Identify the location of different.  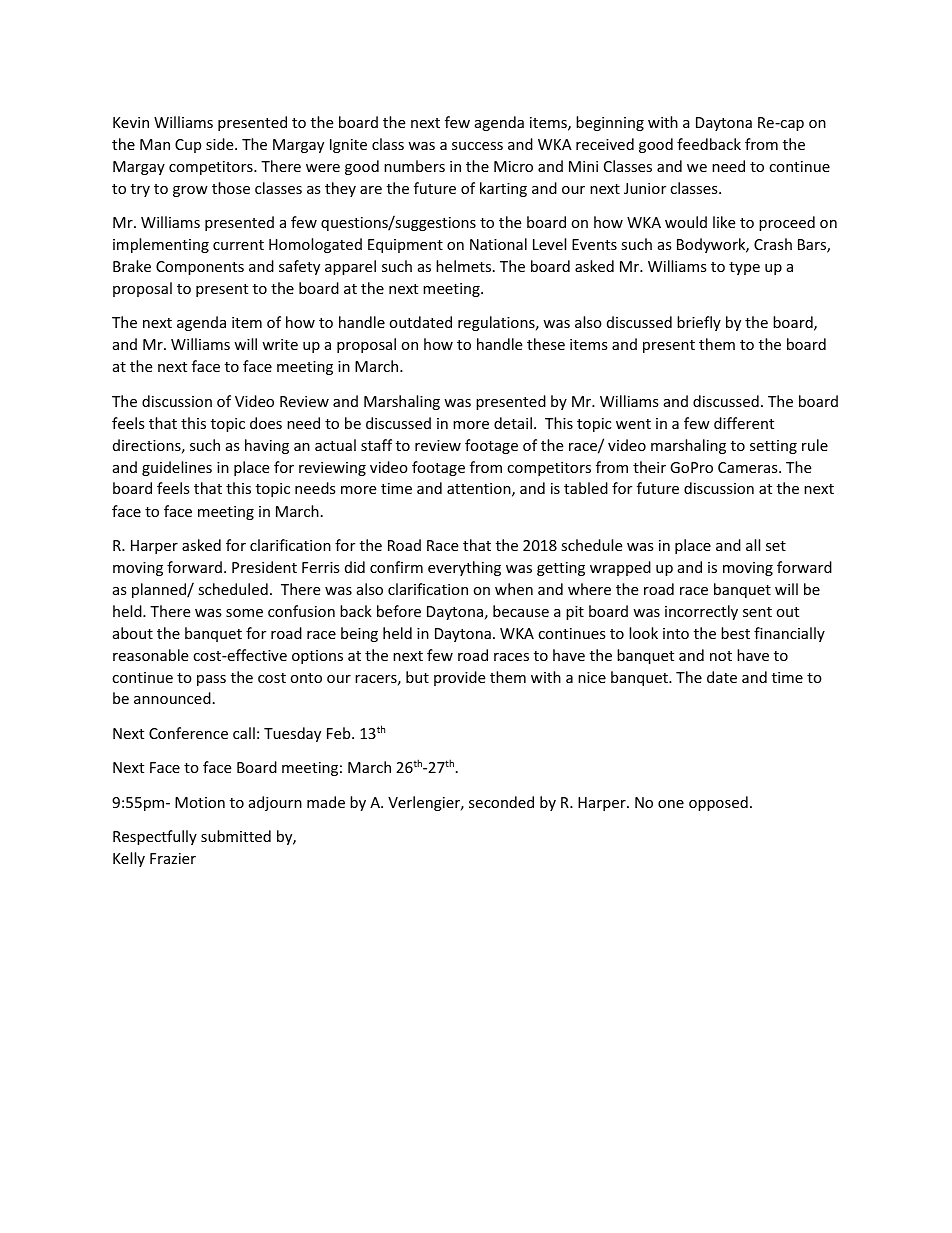
(744, 423).
